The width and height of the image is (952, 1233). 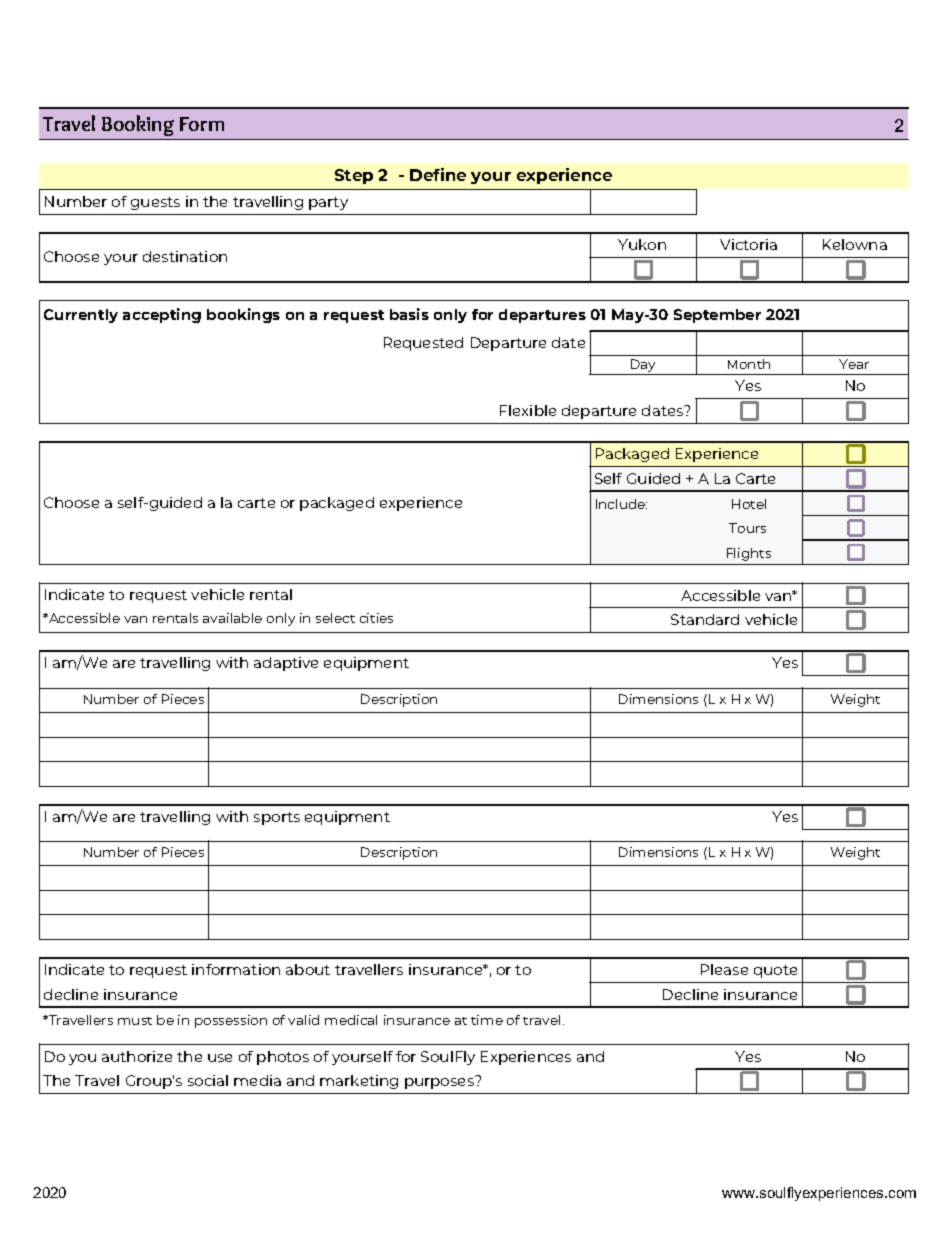 What do you see at coordinates (438, 174) in the image?
I see `Define` at bounding box center [438, 174].
